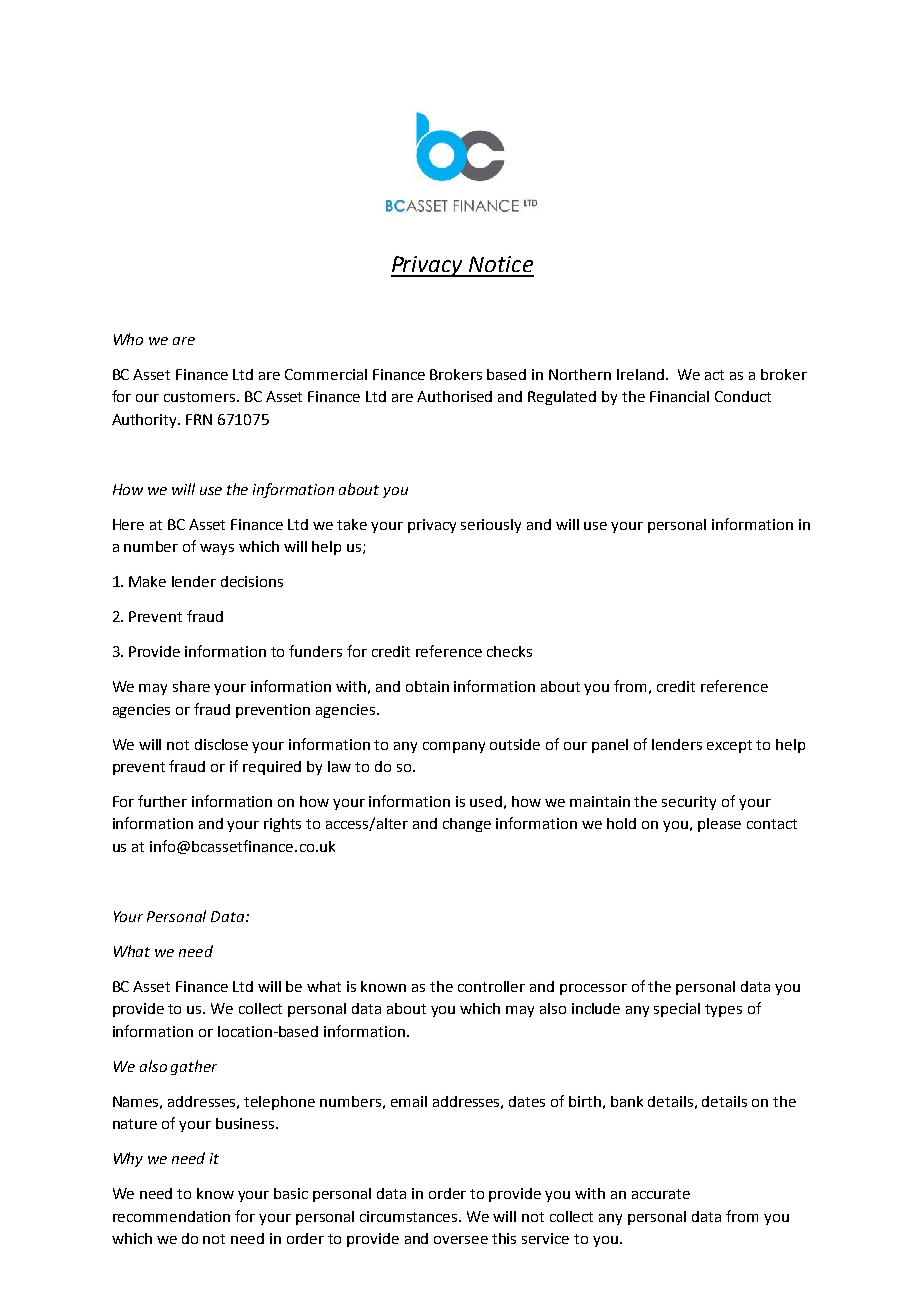 This screenshot has height=1308, width=924. What do you see at coordinates (491, 986) in the screenshot?
I see `controller` at bounding box center [491, 986].
